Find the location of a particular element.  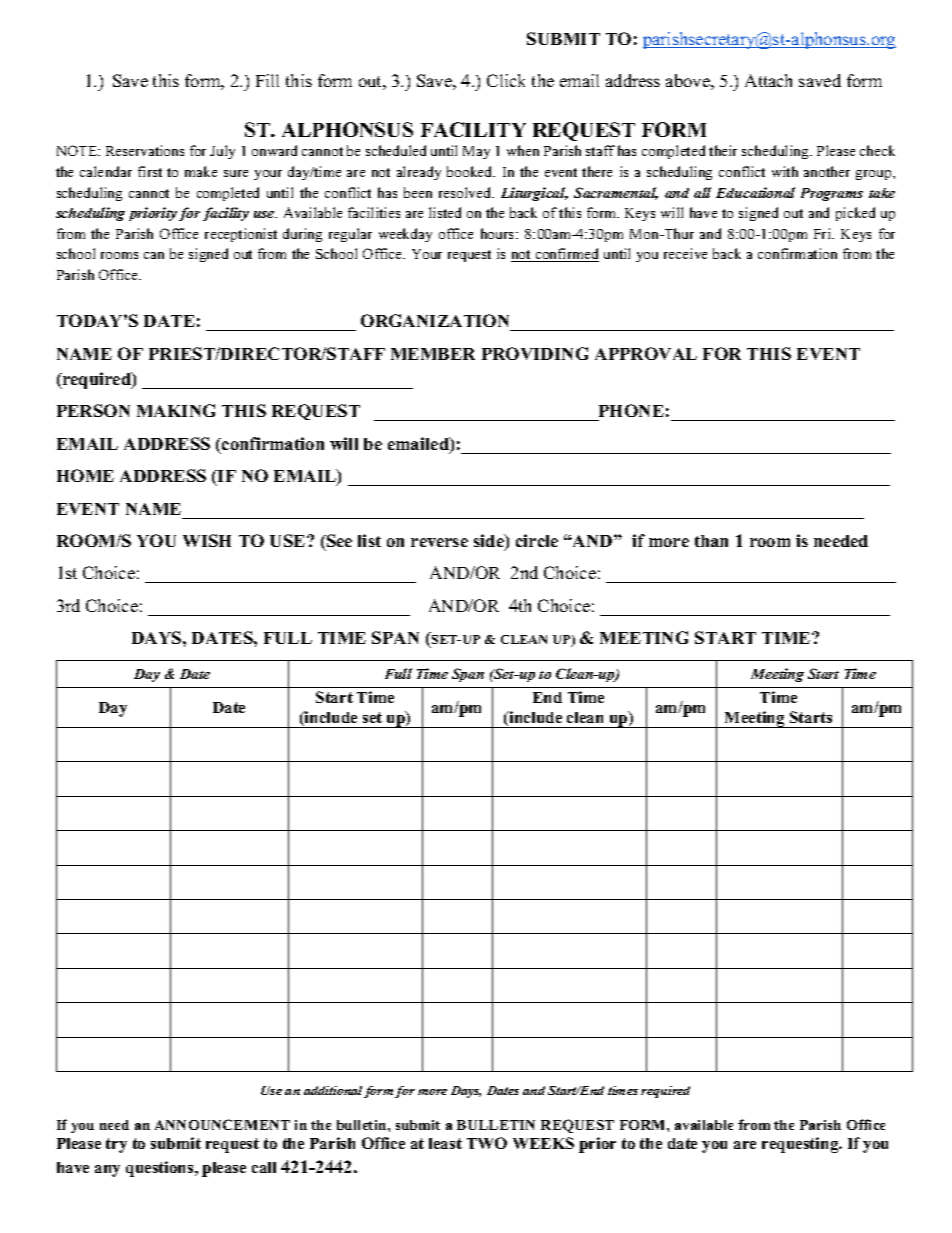

MAKING is located at coordinates (176, 410).
